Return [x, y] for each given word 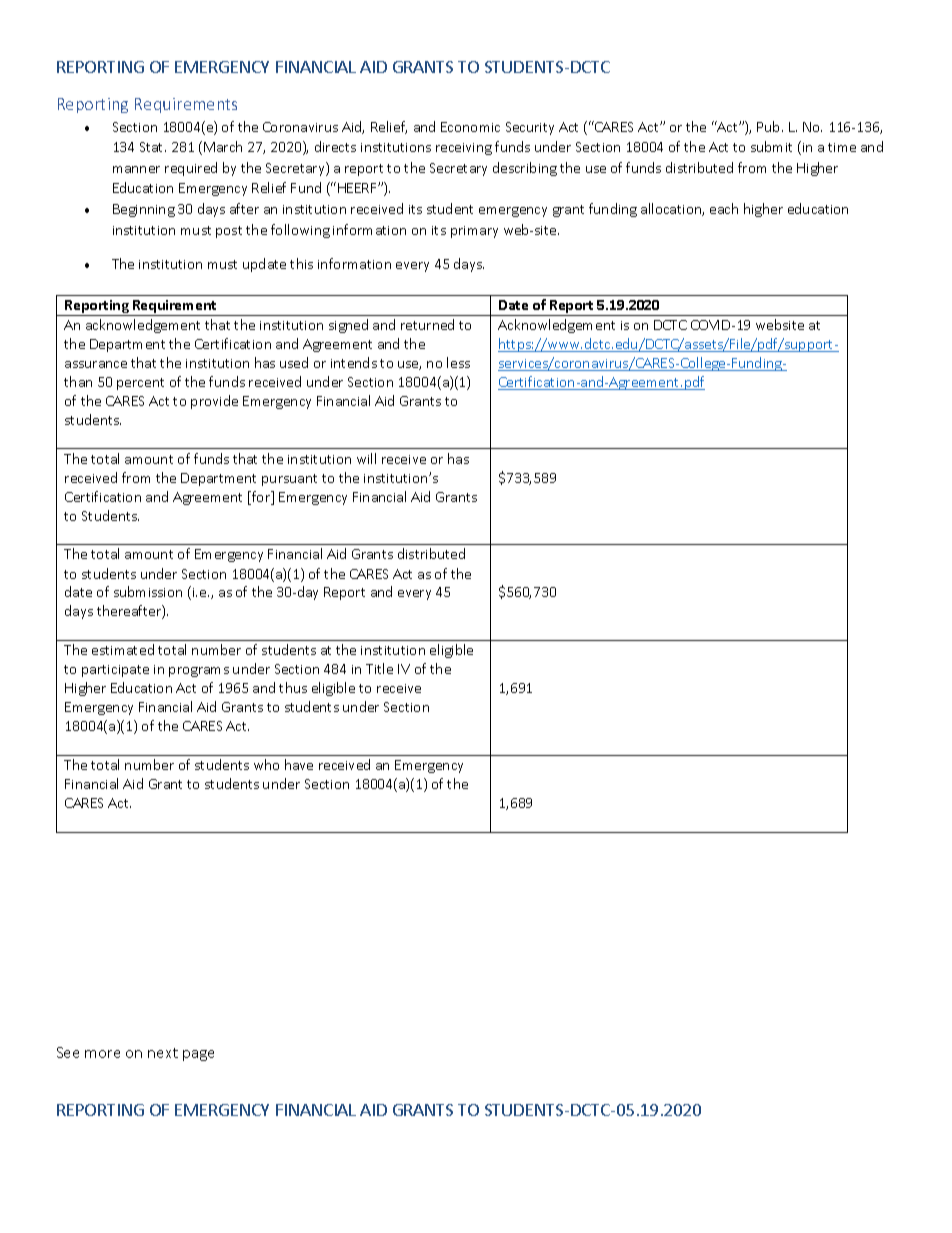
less [458, 362]
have [299, 764]
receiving [464, 149]
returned [427, 324]
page [198, 1055]
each [724, 208]
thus [293, 687]
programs [199, 672]
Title [379, 668]
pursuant [289, 480]
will [366, 458]
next [163, 1053]
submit [771, 146]
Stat [153, 147]
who [266, 764]
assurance [96, 364]
